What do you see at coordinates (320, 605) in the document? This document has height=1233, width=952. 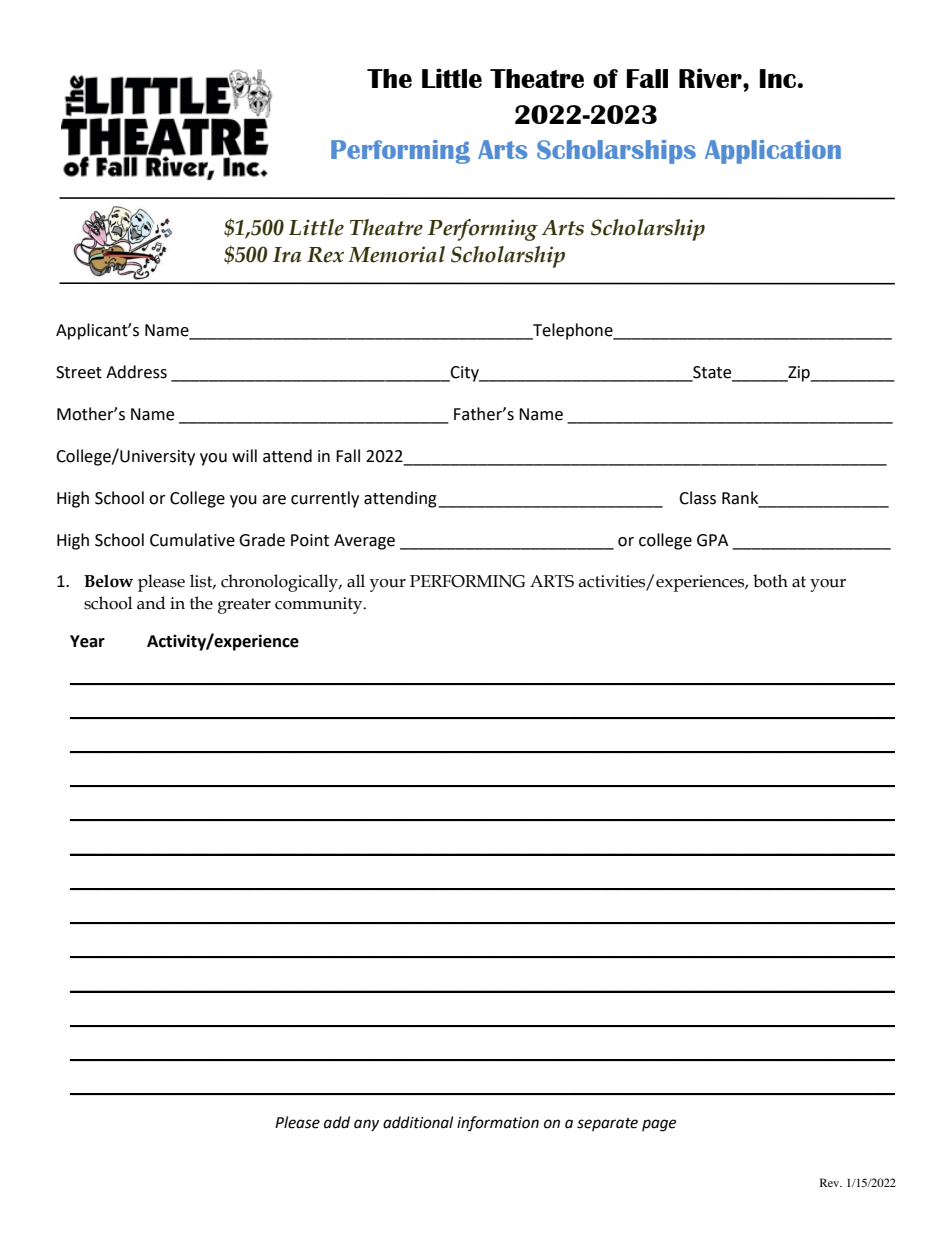 I see `community` at bounding box center [320, 605].
